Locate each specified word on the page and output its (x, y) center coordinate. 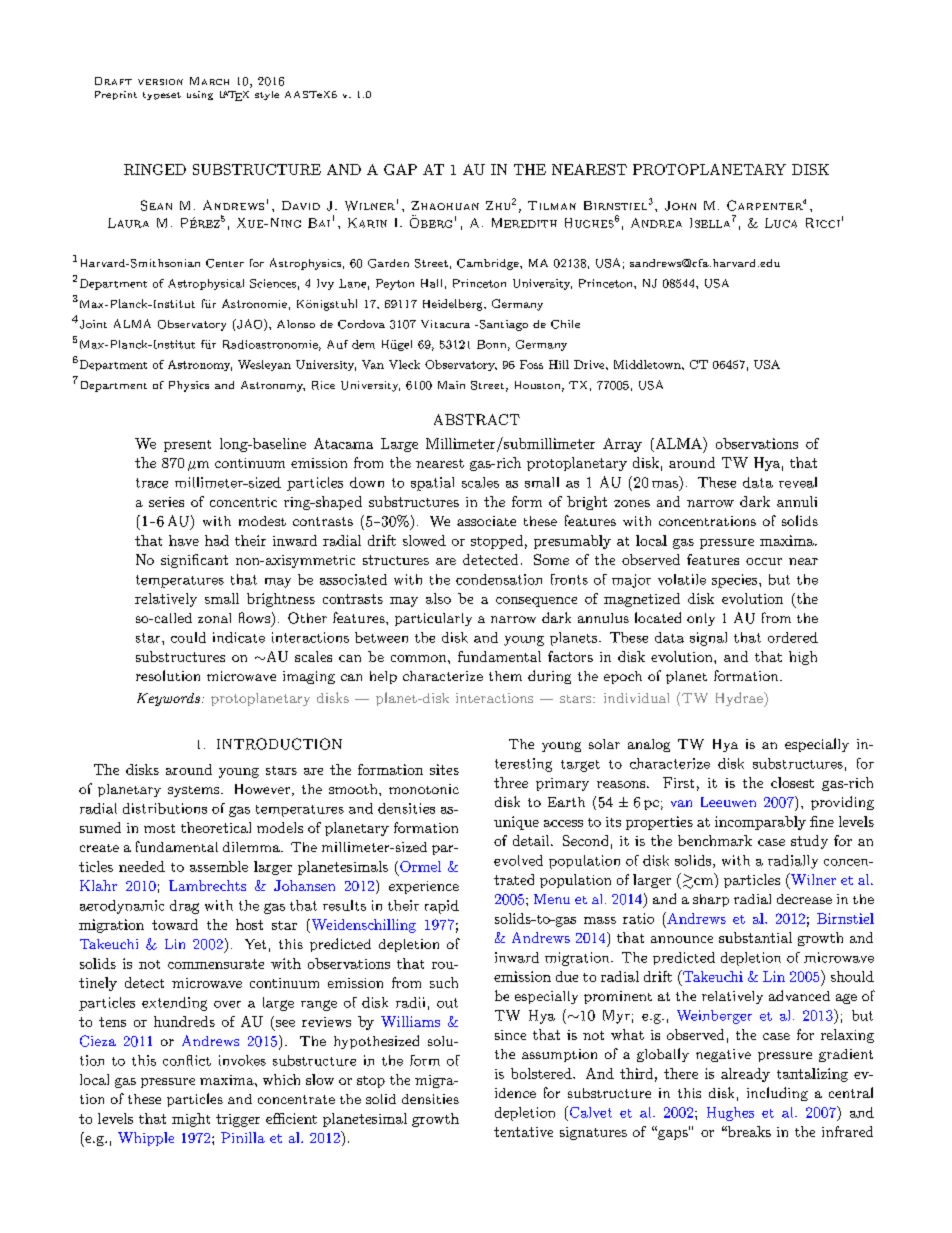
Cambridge (489, 264)
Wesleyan (264, 365)
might (191, 1120)
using (200, 95)
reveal (798, 482)
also (438, 598)
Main (451, 385)
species (734, 581)
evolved (518, 860)
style (267, 95)
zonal (214, 618)
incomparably (760, 823)
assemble (219, 866)
